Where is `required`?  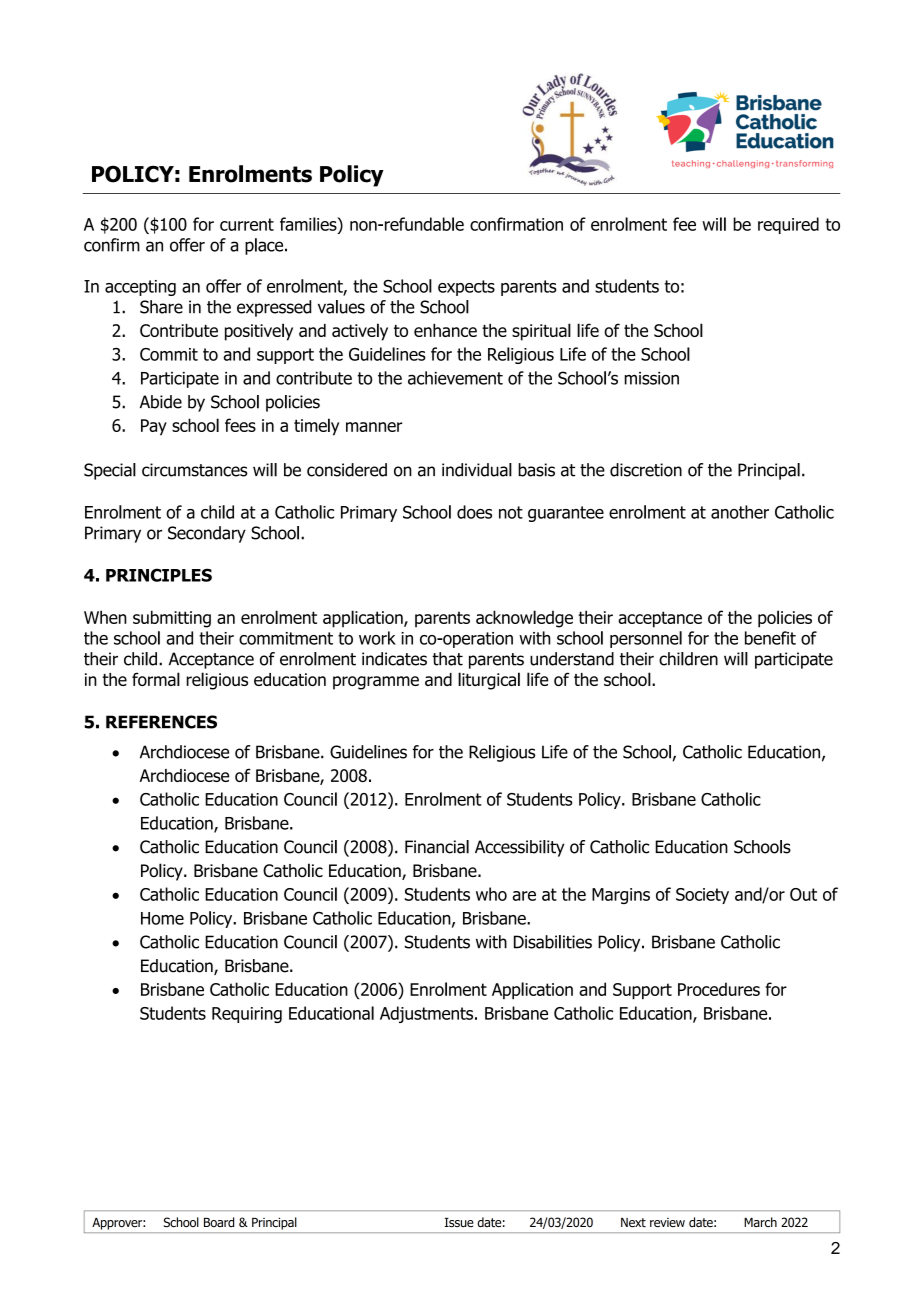
required is located at coordinates (788, 225).
